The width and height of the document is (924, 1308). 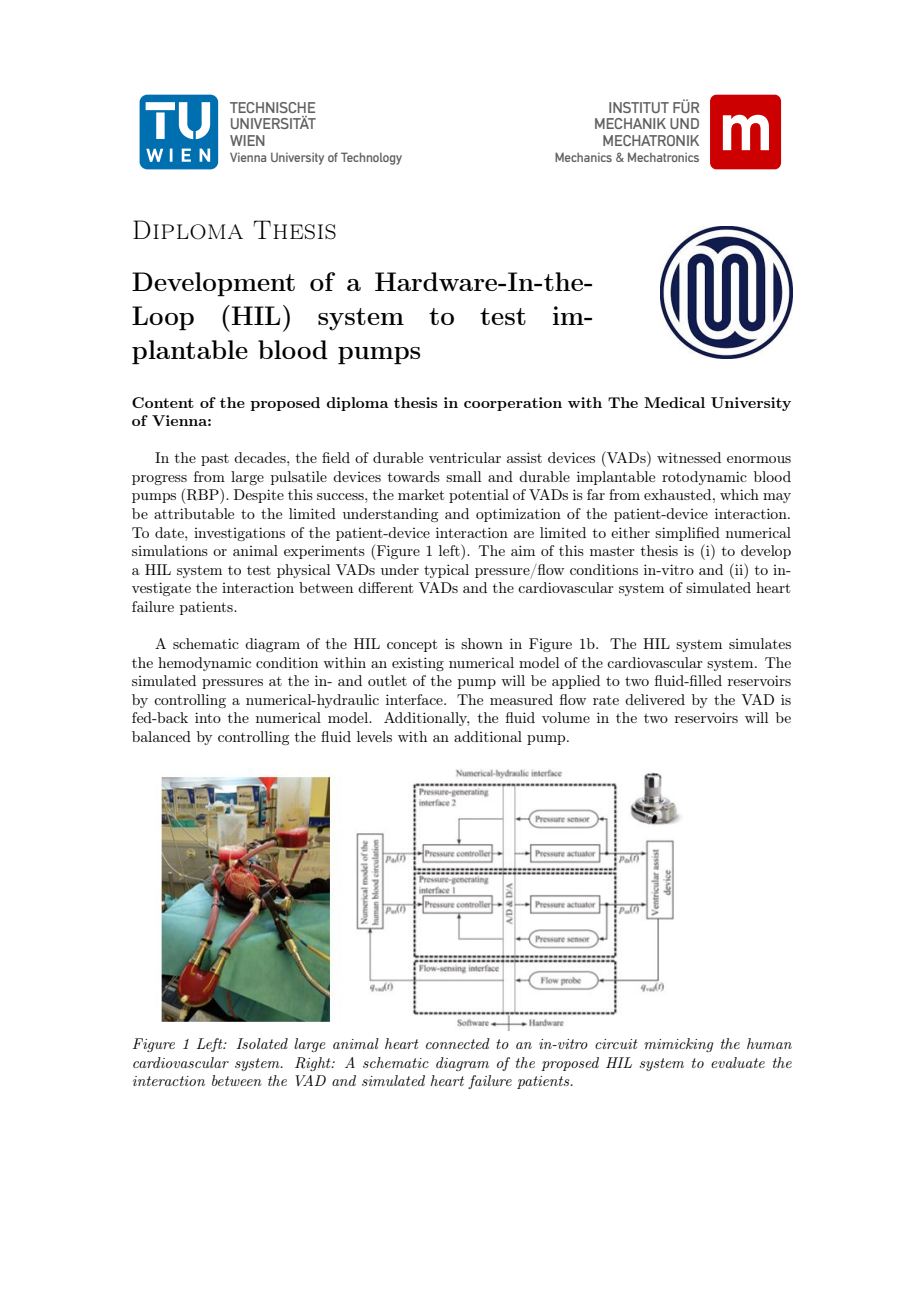 I want to click on Mechatronics, so click(x=663, y=157).
